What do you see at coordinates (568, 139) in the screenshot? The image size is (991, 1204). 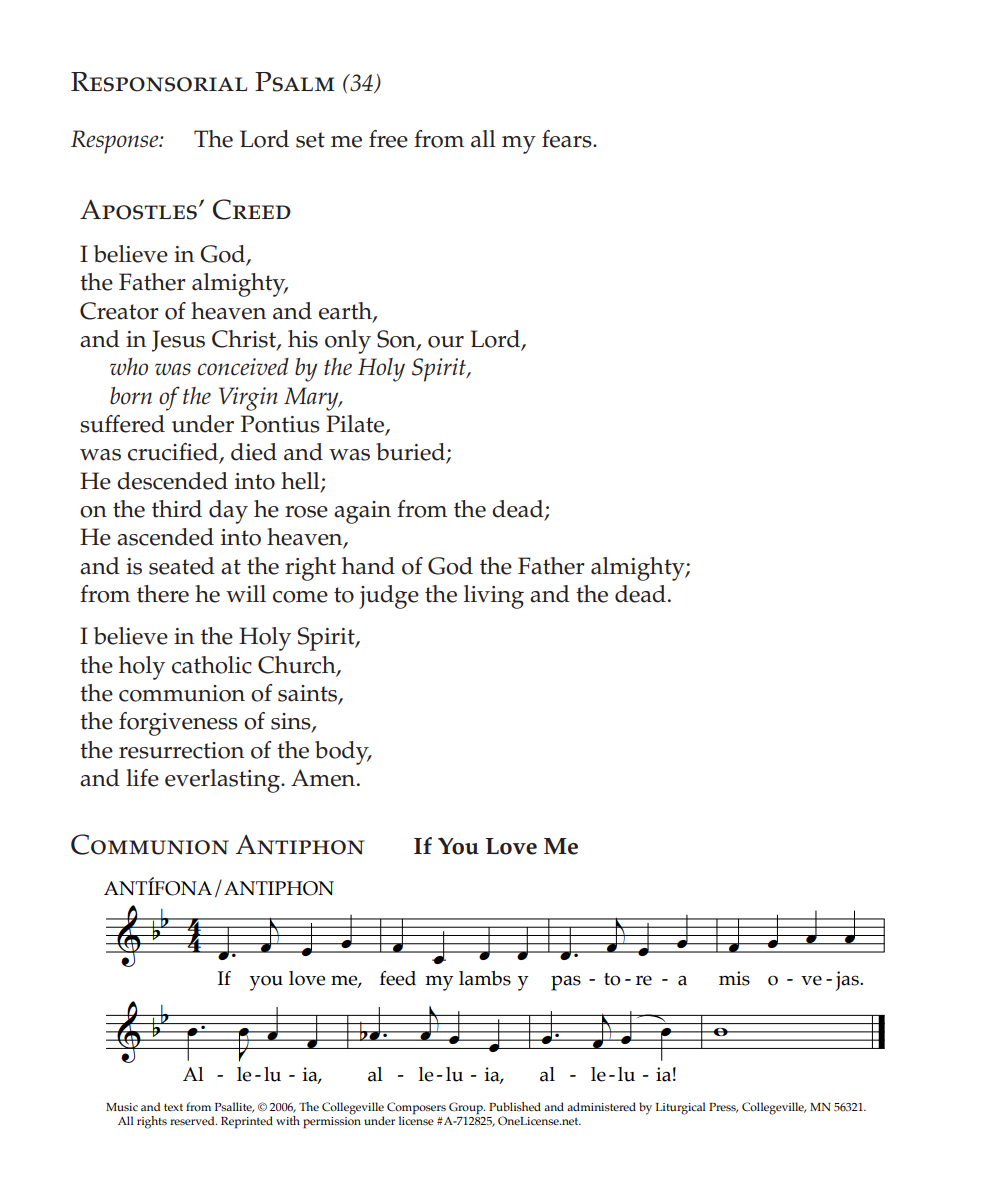 I see `fears` at bounding box center [568, 139].
